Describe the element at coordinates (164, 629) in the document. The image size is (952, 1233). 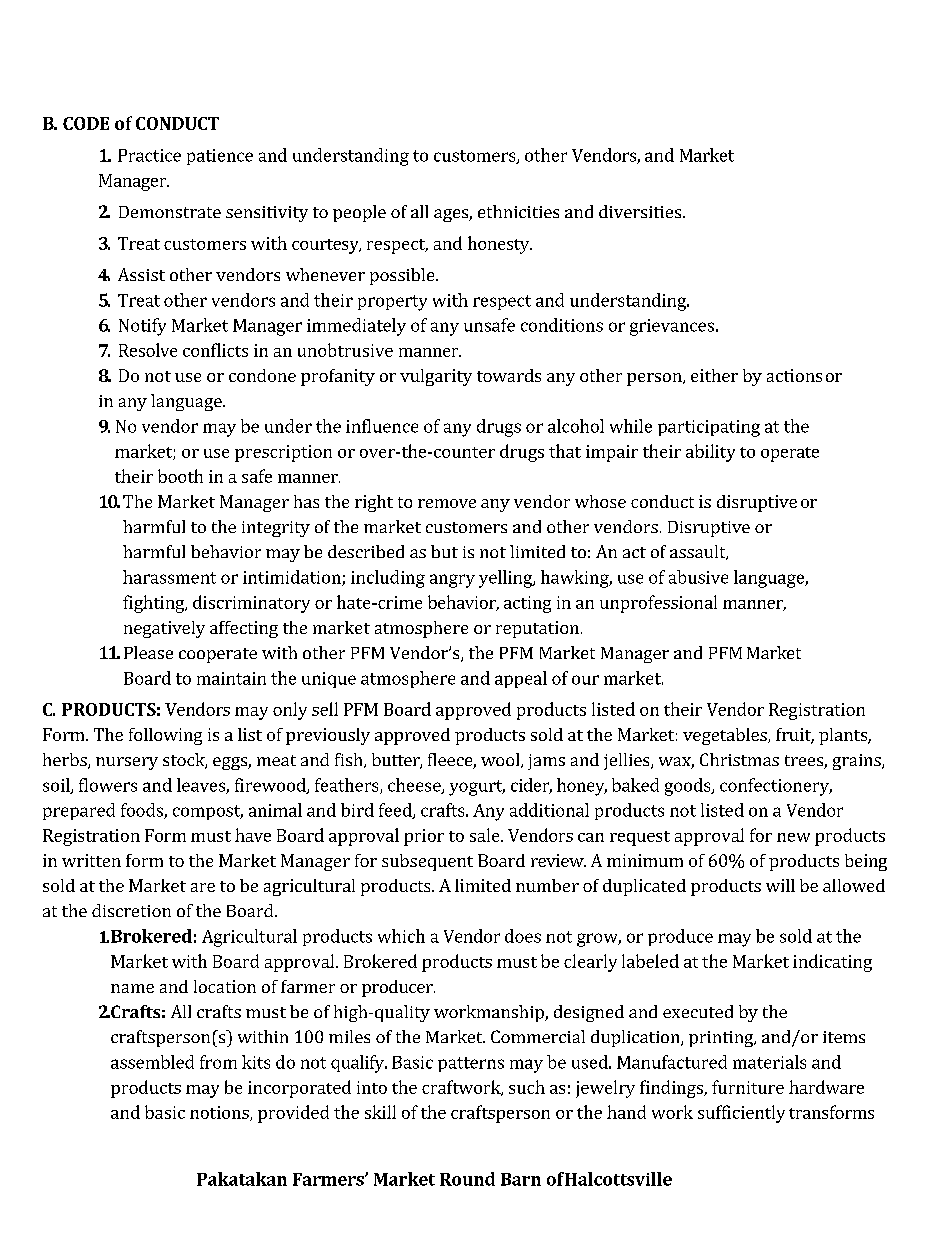
I see `negatively` at that location.
